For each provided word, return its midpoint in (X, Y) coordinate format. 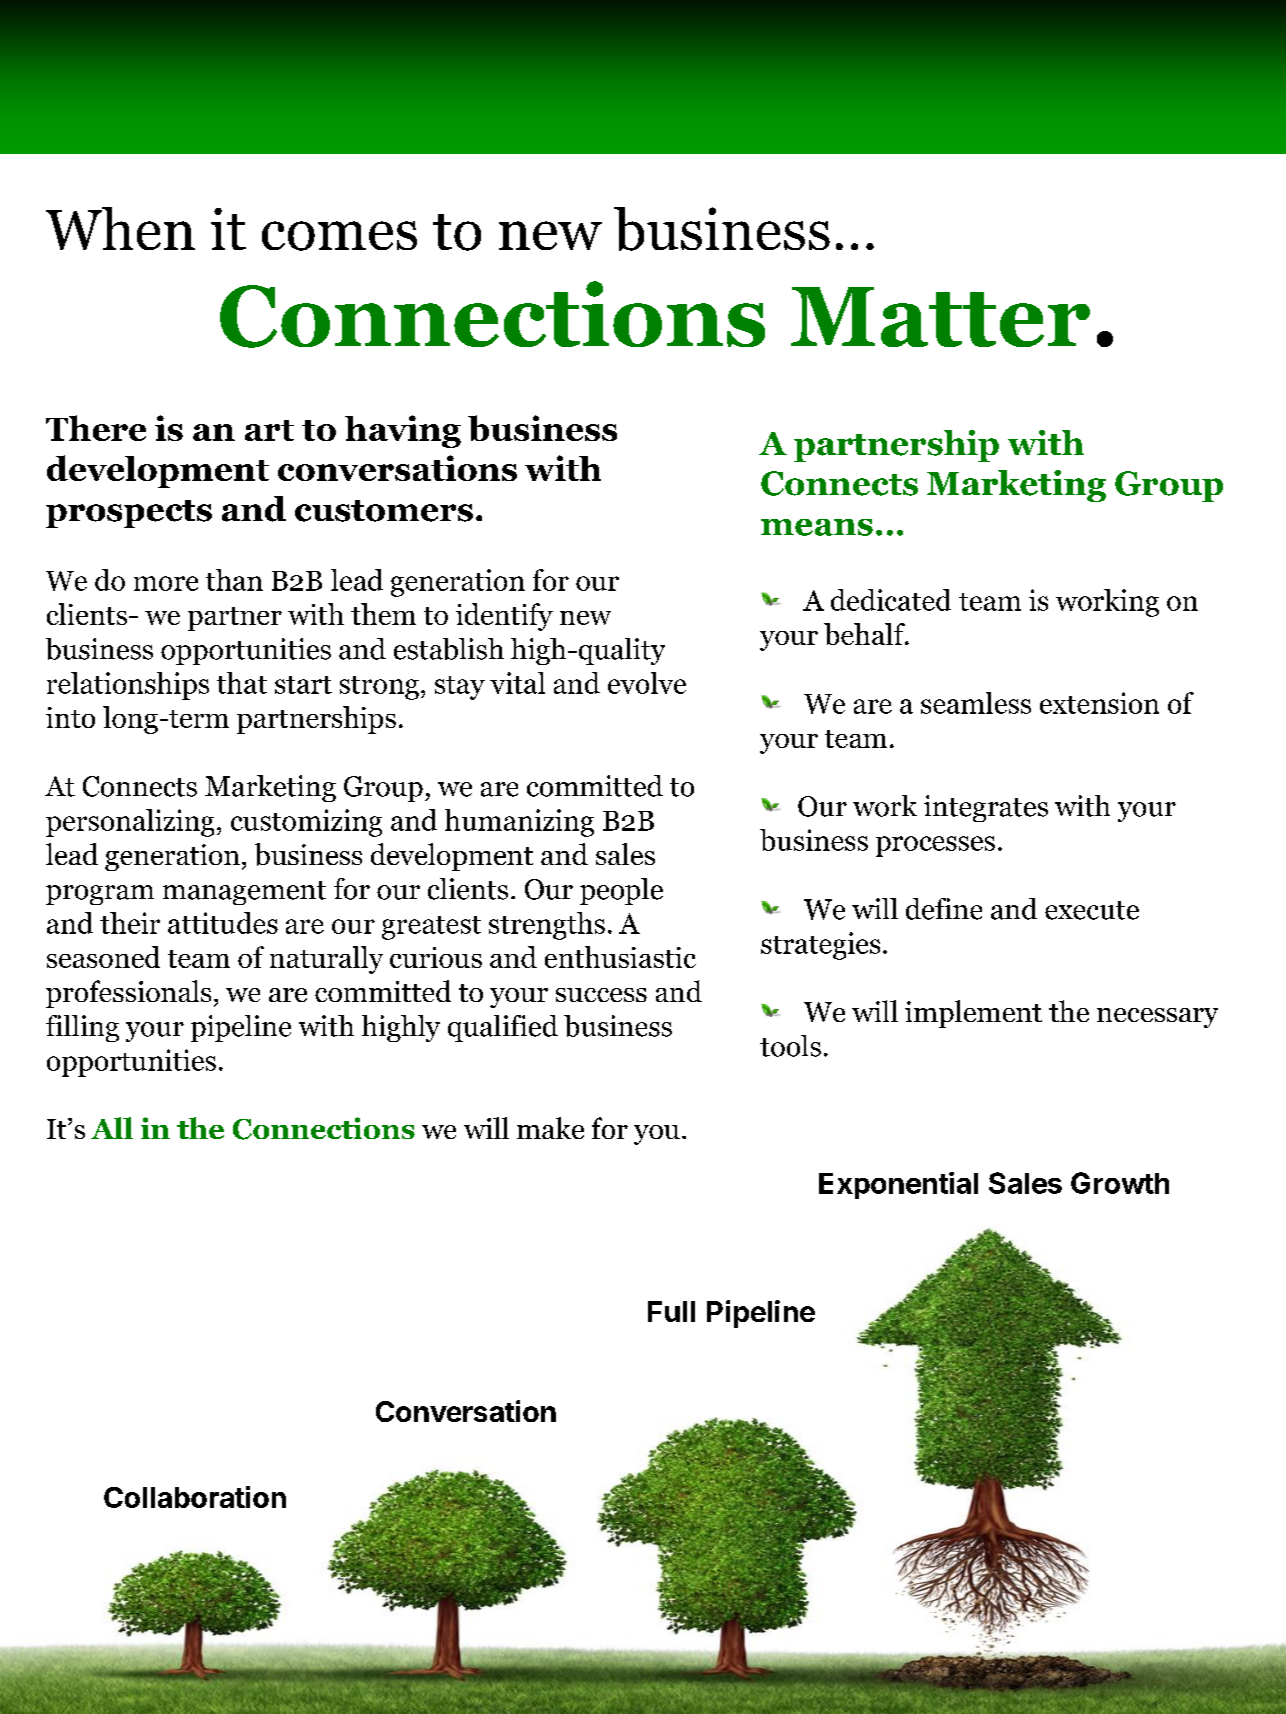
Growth (1120, 1183)
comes (339, 236)
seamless (976, 703)
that (242, 683)
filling (82, 1028)
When (120, 228)
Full (671, 1311)
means (817, 527)
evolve (647, 683)
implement (973, 1014)
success (601, 995)
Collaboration (195, 1497)
